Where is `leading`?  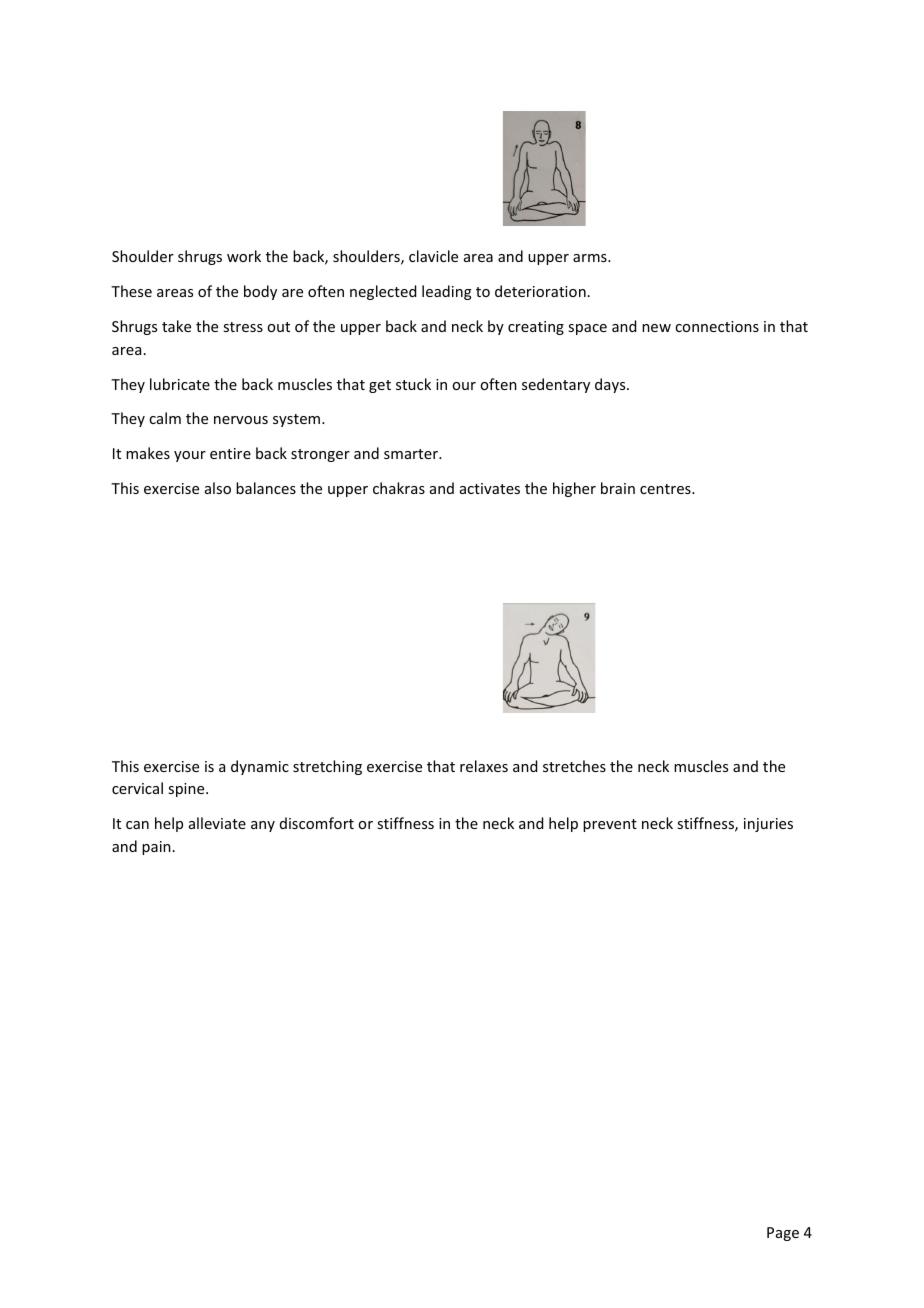 leading is located at coordinates (447, 292).
